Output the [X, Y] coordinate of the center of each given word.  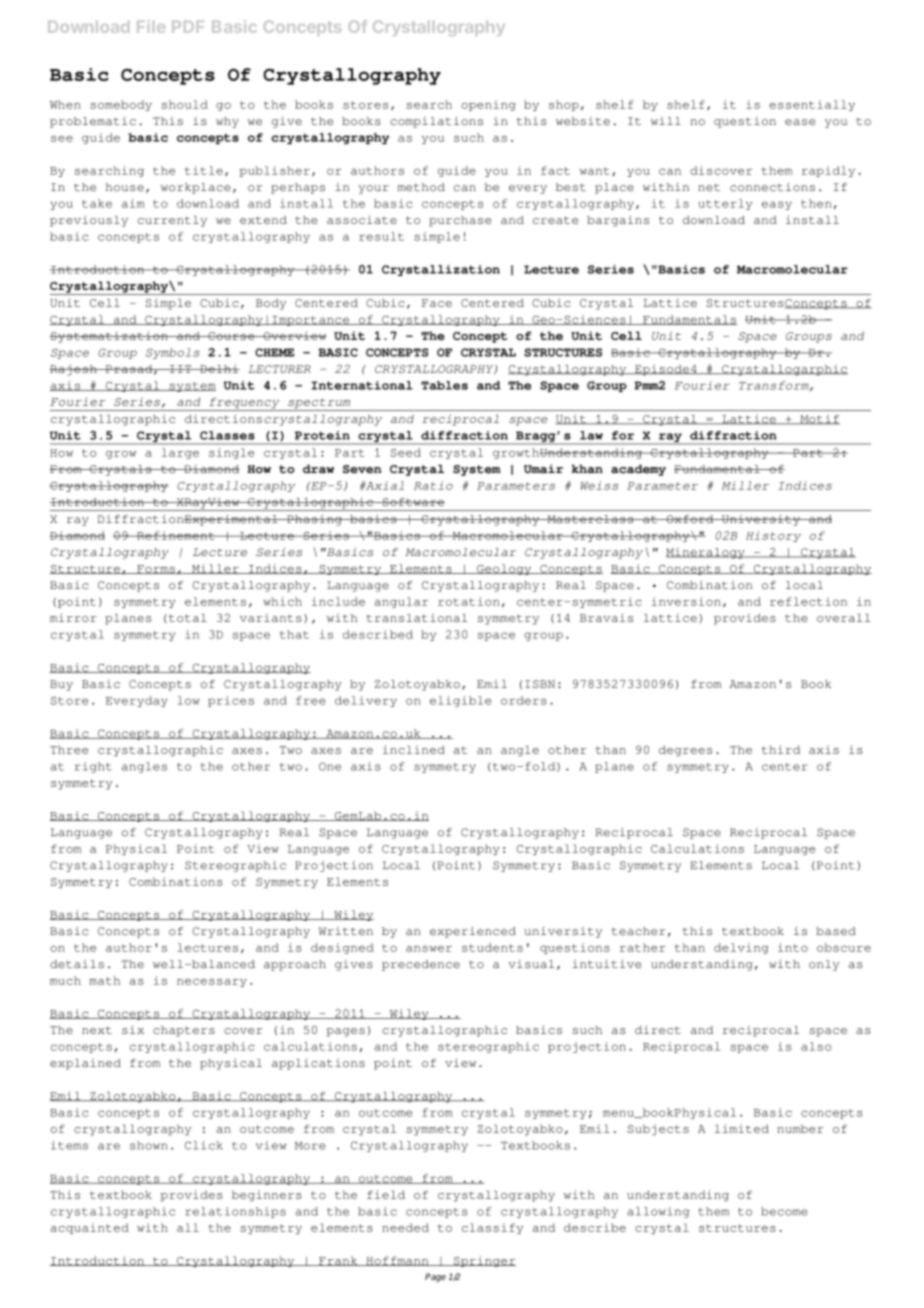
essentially [812, 105]
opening [488, 105]
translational [416, 618]
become [784, 1211]
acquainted [89, 1228]
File [151, 26]
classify [492, 1228]
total [186, 618]
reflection [808, 601]
